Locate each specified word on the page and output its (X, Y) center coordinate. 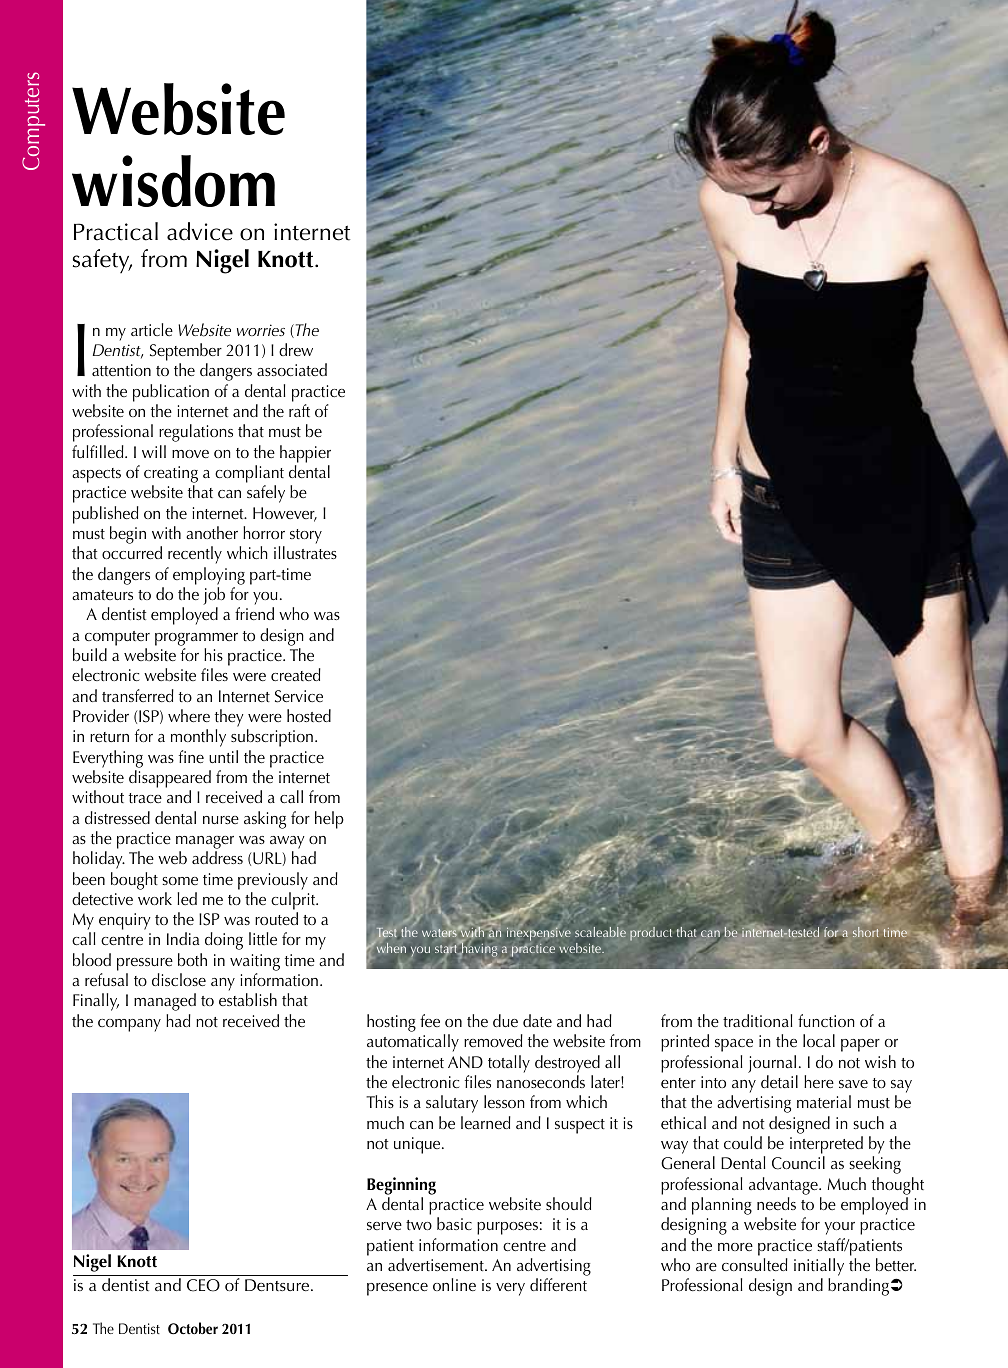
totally (509, 1064)
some (180, 881)
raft (299, 410)
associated (292, 369)
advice (200, 231)
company (129, 1025)
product (651, 934)
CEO (203, 1285)
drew (296, 349)
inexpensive (539, 934)
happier (305, 454)
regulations (196, 433)
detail (779, 1081)
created (296, 674)
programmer (196, 639)
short (865, 932)
